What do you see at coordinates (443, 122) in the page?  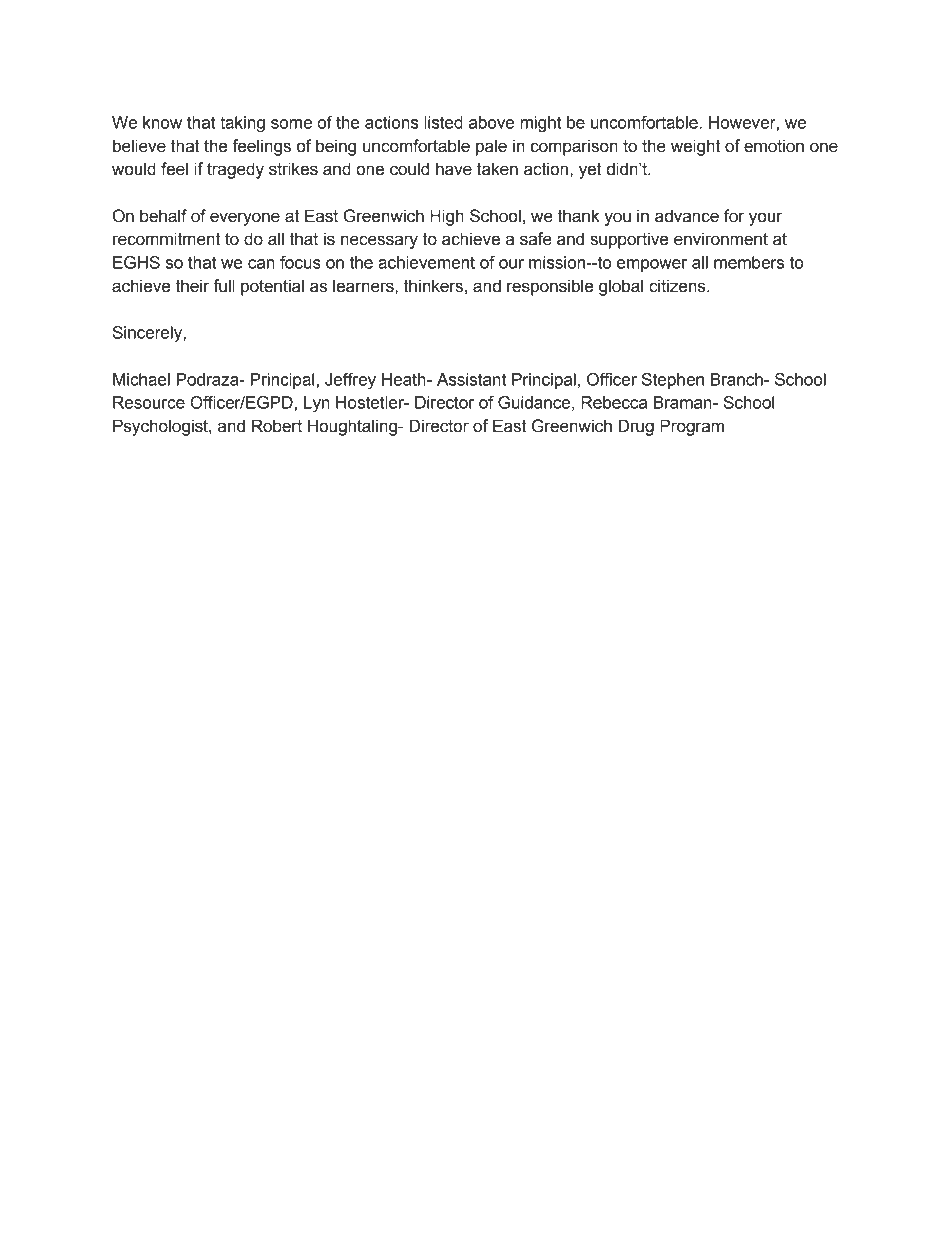 I see `listed` at bounding box center [443, 122].
